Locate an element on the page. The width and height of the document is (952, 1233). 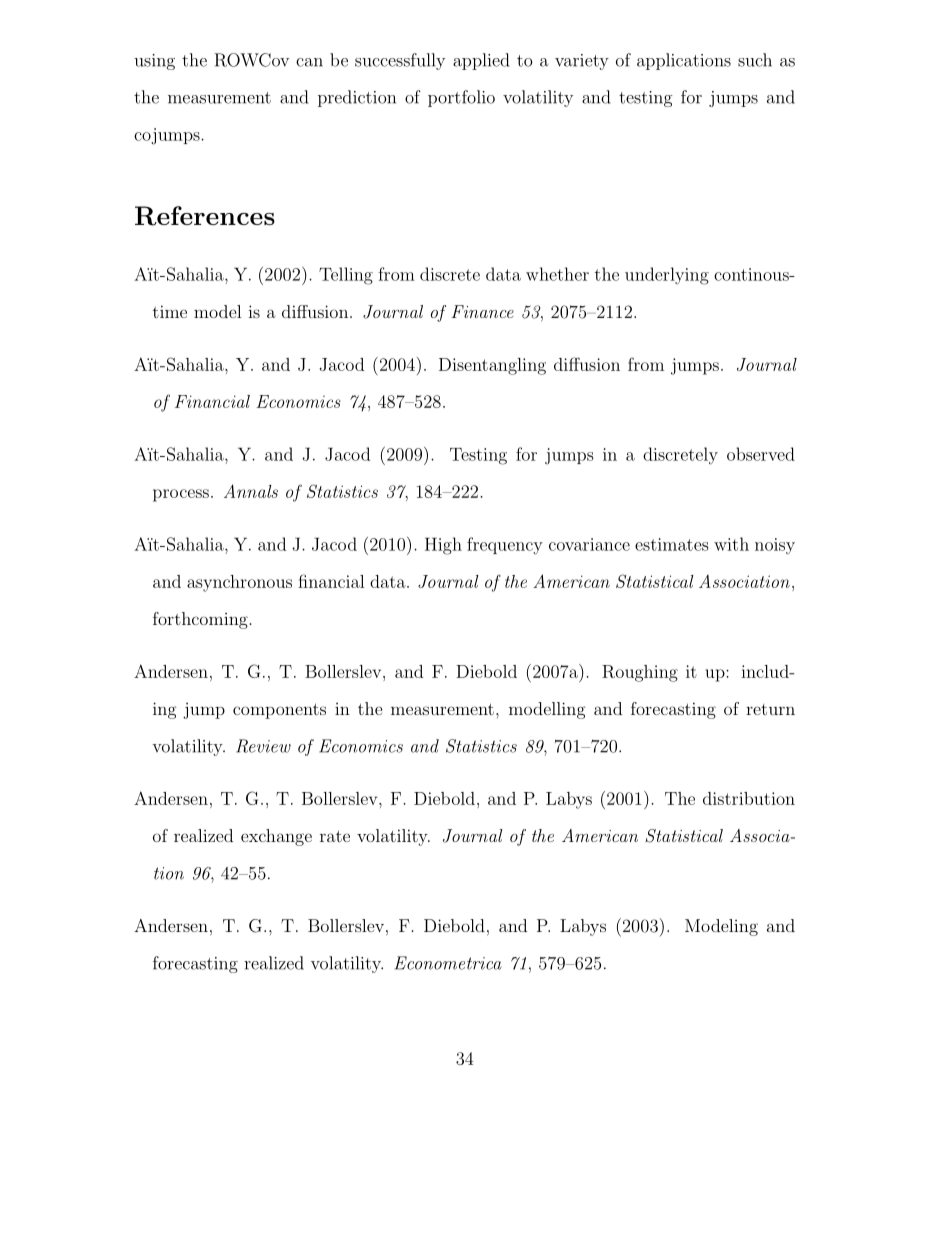
Disentangling is located at coordinates (492, 366).
